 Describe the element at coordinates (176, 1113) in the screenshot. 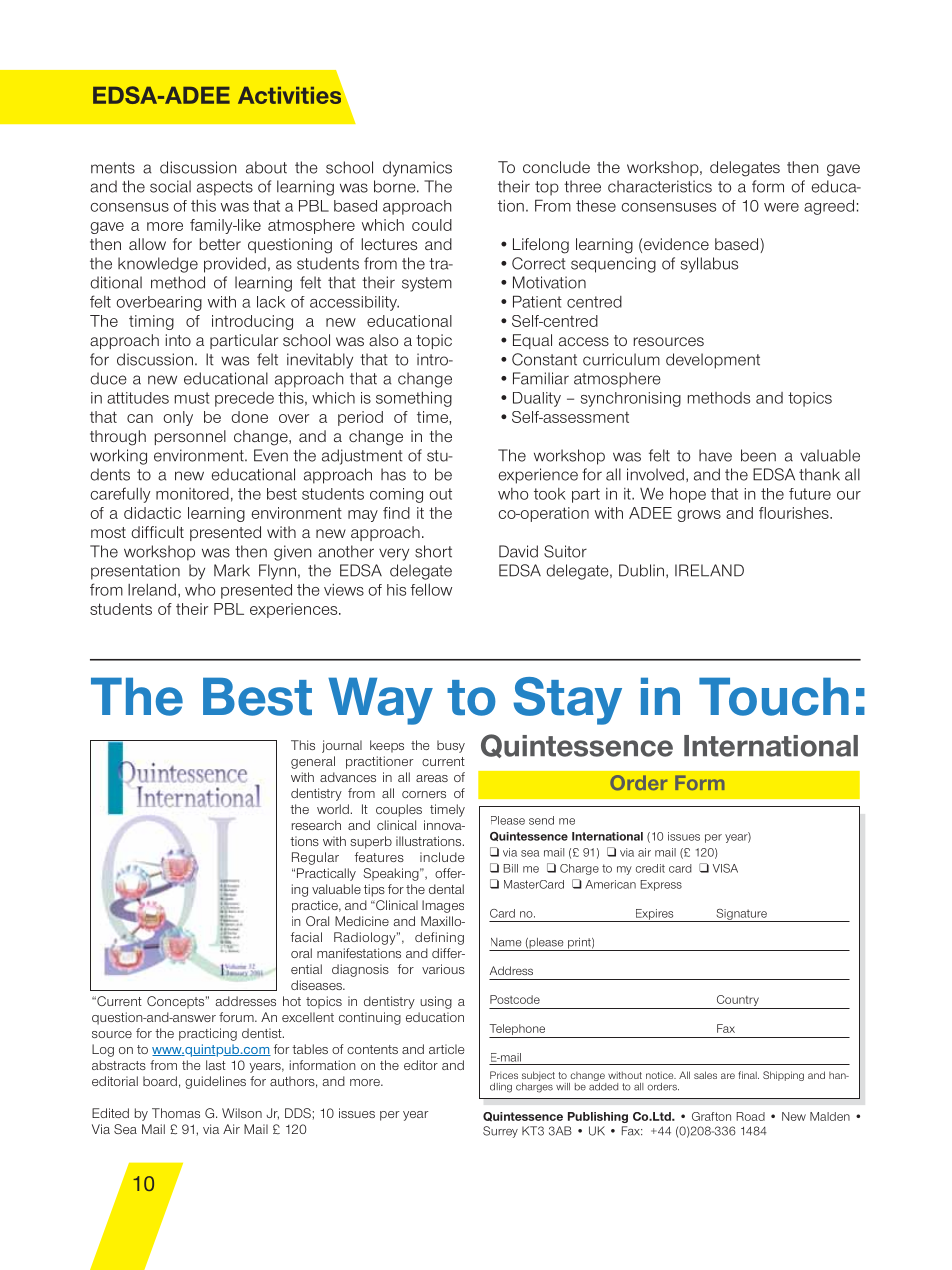

I see `Thomas` at that location.
